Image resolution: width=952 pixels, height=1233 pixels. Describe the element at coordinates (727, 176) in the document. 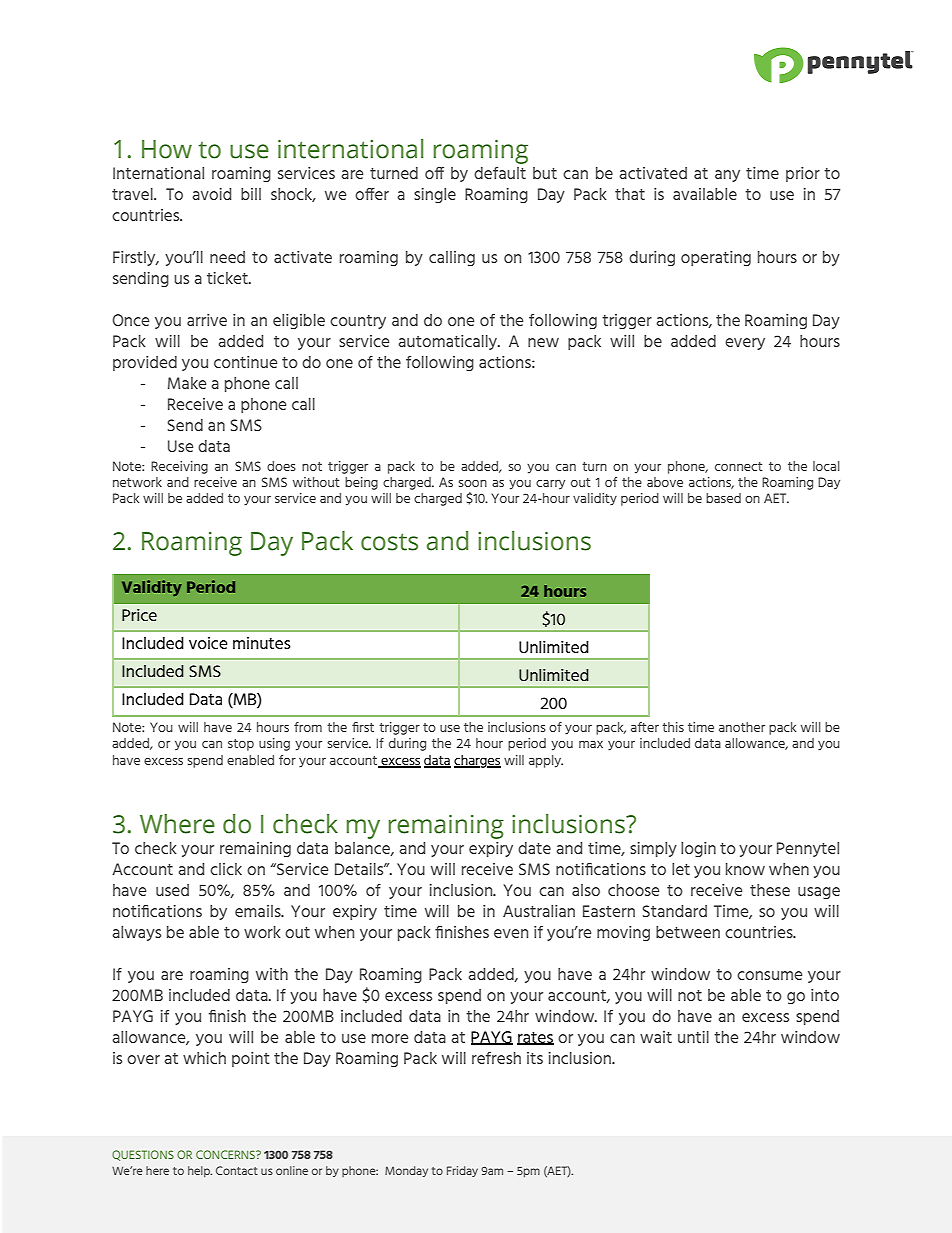

I see `any` at that location.
